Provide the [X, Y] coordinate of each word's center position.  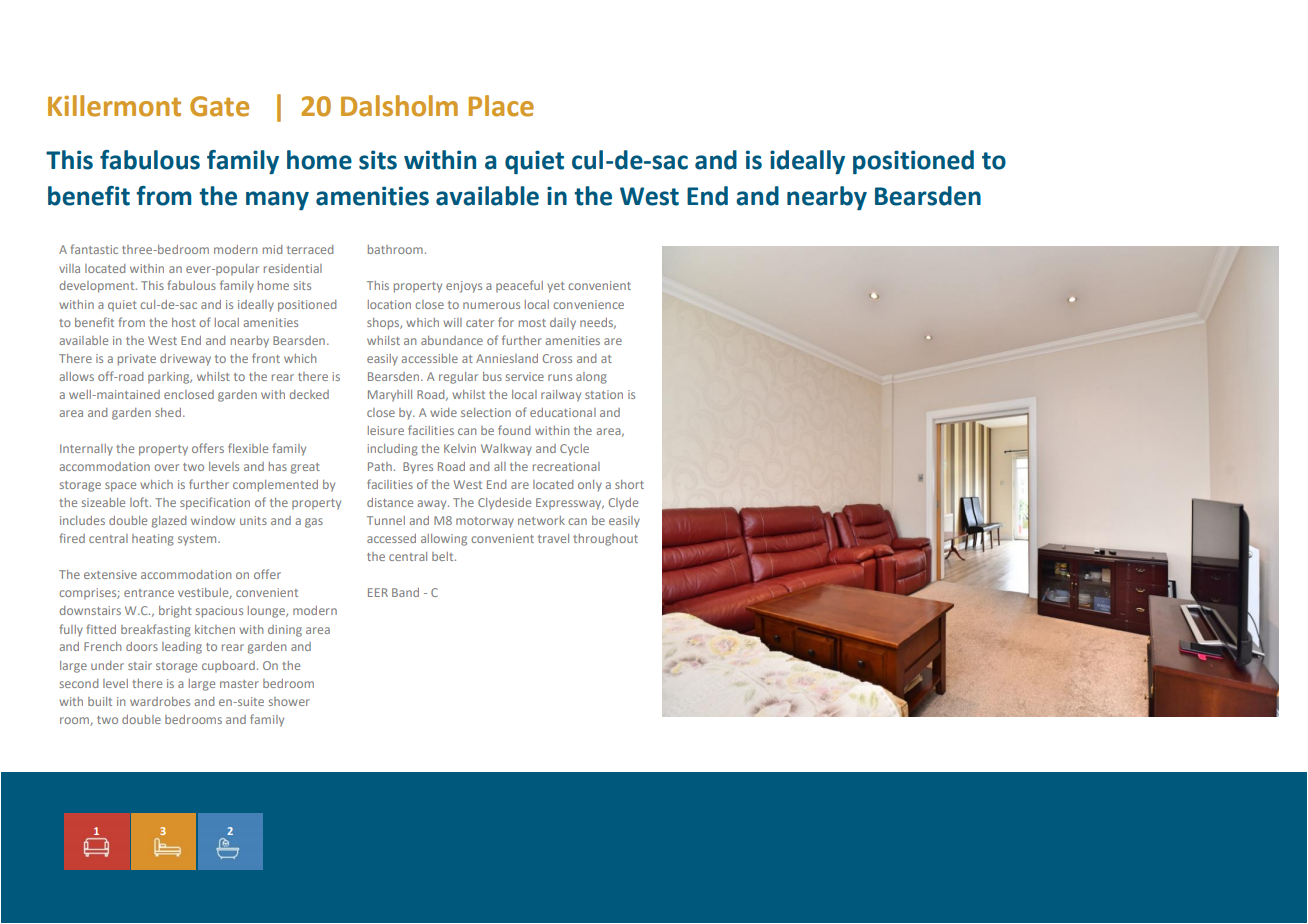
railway [561, 396]
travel [553, 538]
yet [556, 287]
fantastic [94, 249]
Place [501, 106]
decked [309, 394]
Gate [219, 106]
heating [153, 540]
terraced [310, 249]
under [107, 665]
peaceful [519, 286]
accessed [391, 538]
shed [168, 412]
